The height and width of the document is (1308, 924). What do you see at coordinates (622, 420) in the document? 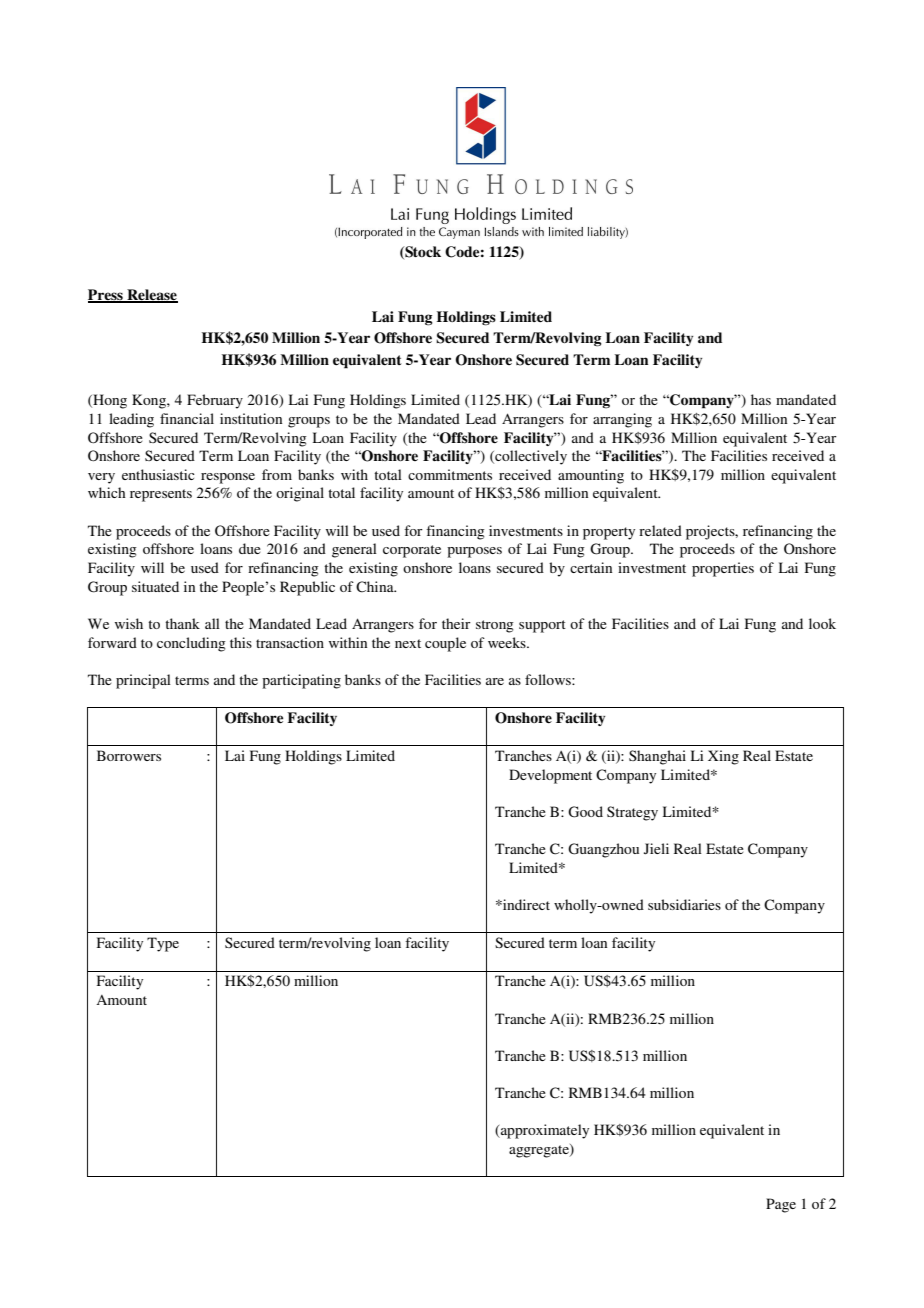
I see `arranging` at bounding box center [622, 420].
